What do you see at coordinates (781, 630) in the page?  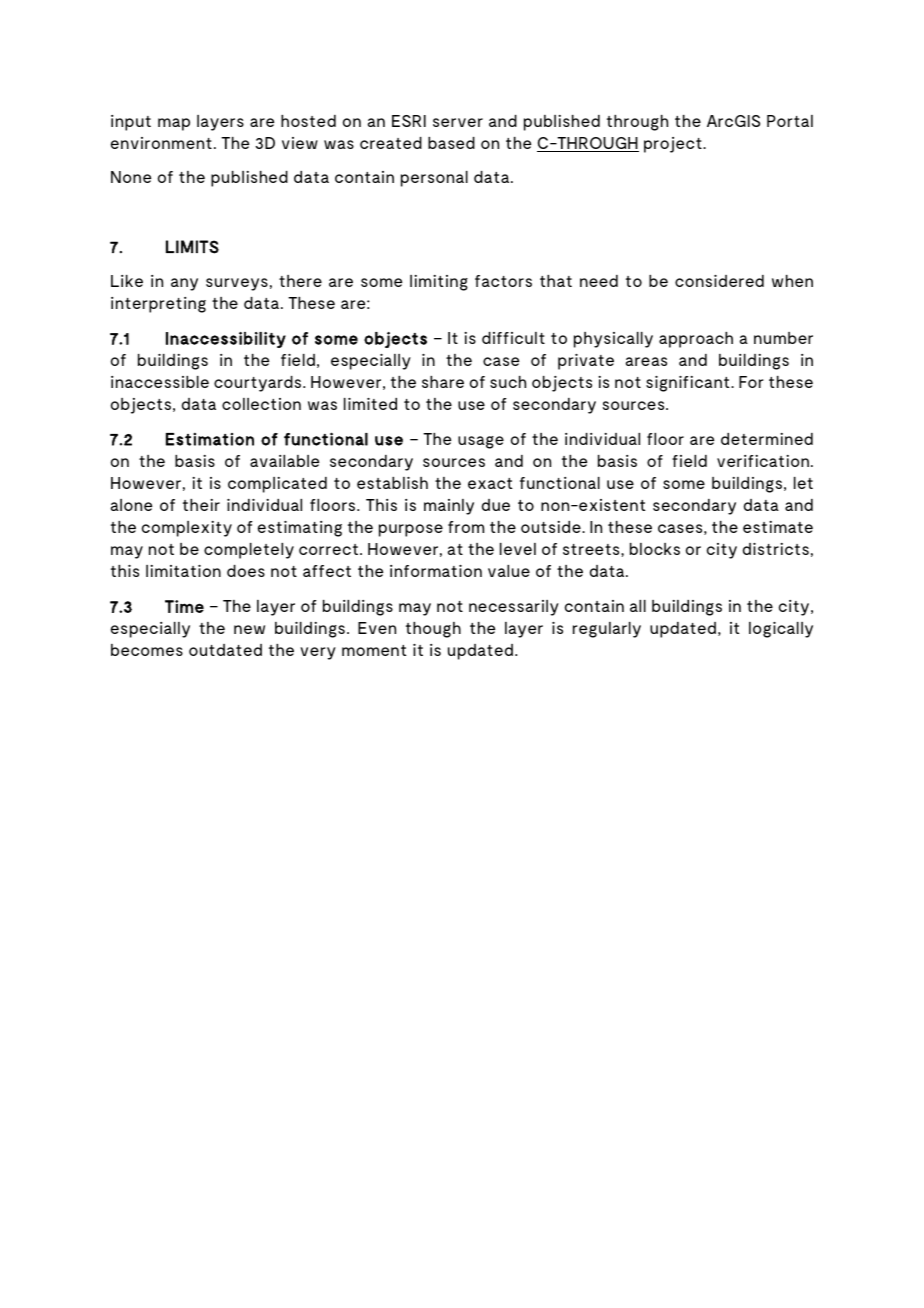 I see `logically` at bounding box center [781, 630].
